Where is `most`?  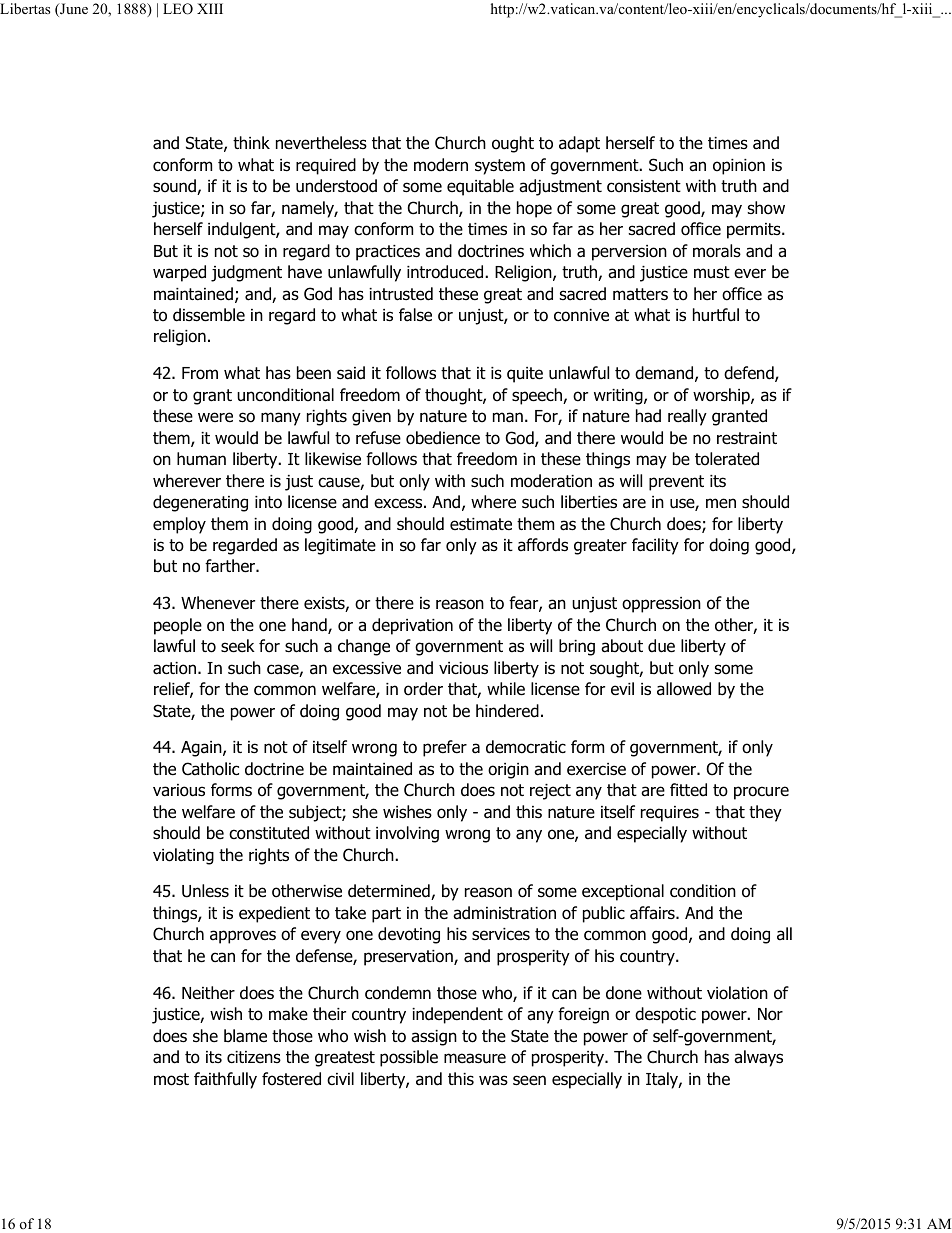 most is located at coordinates (171, 1079).
